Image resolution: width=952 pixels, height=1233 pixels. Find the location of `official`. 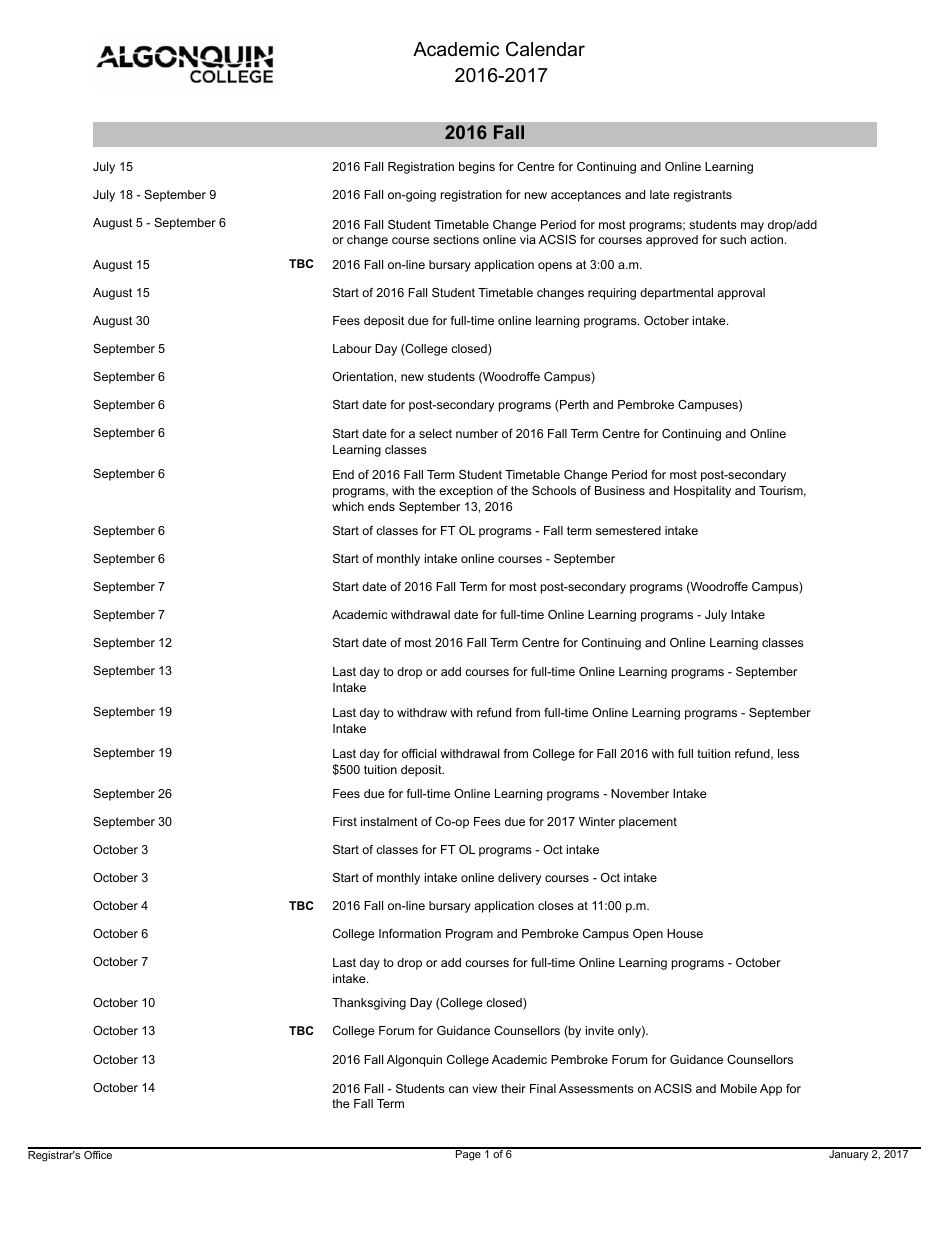

official is located at coordinates (419, 753).
